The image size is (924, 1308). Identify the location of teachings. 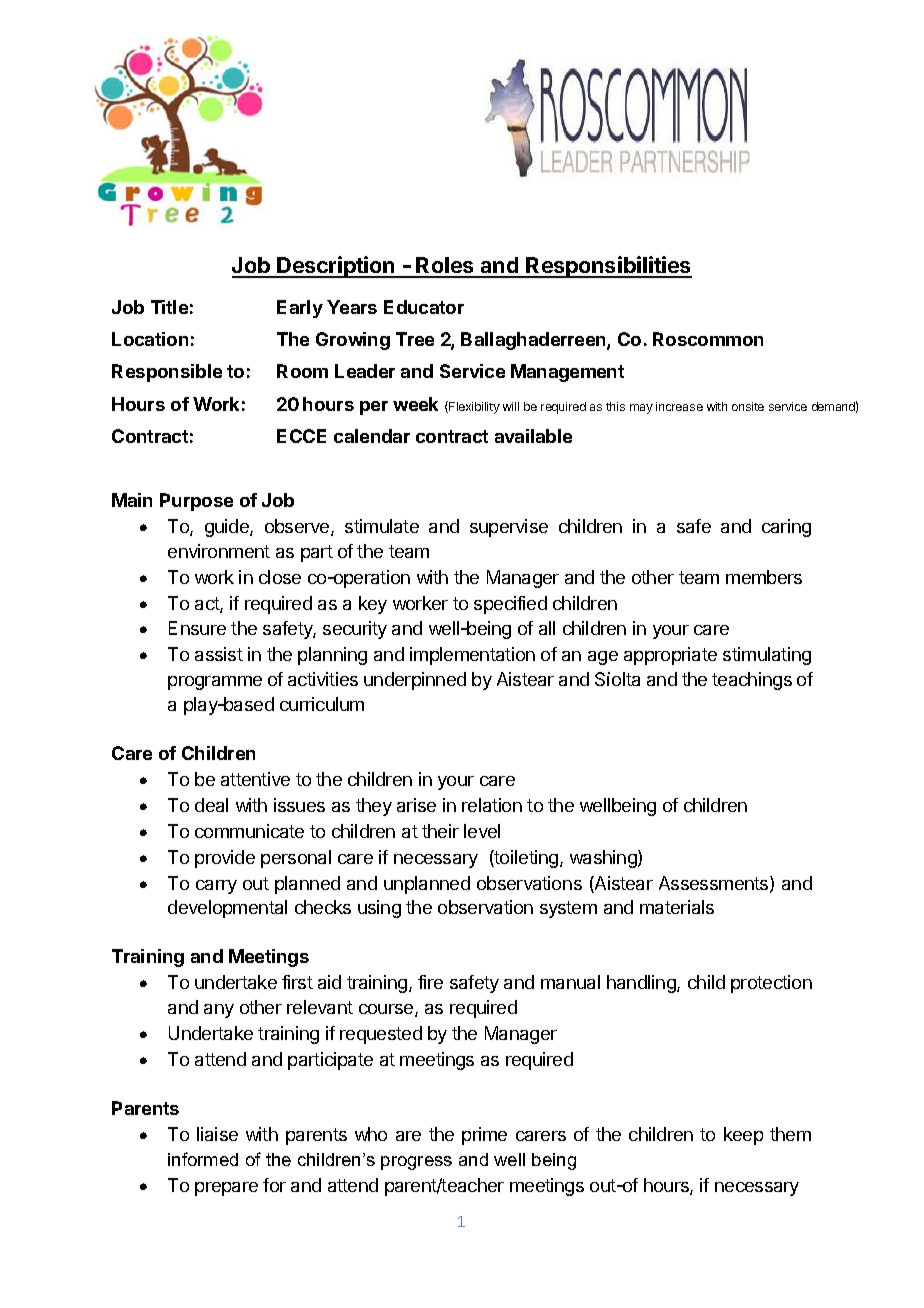
(752, 681).
